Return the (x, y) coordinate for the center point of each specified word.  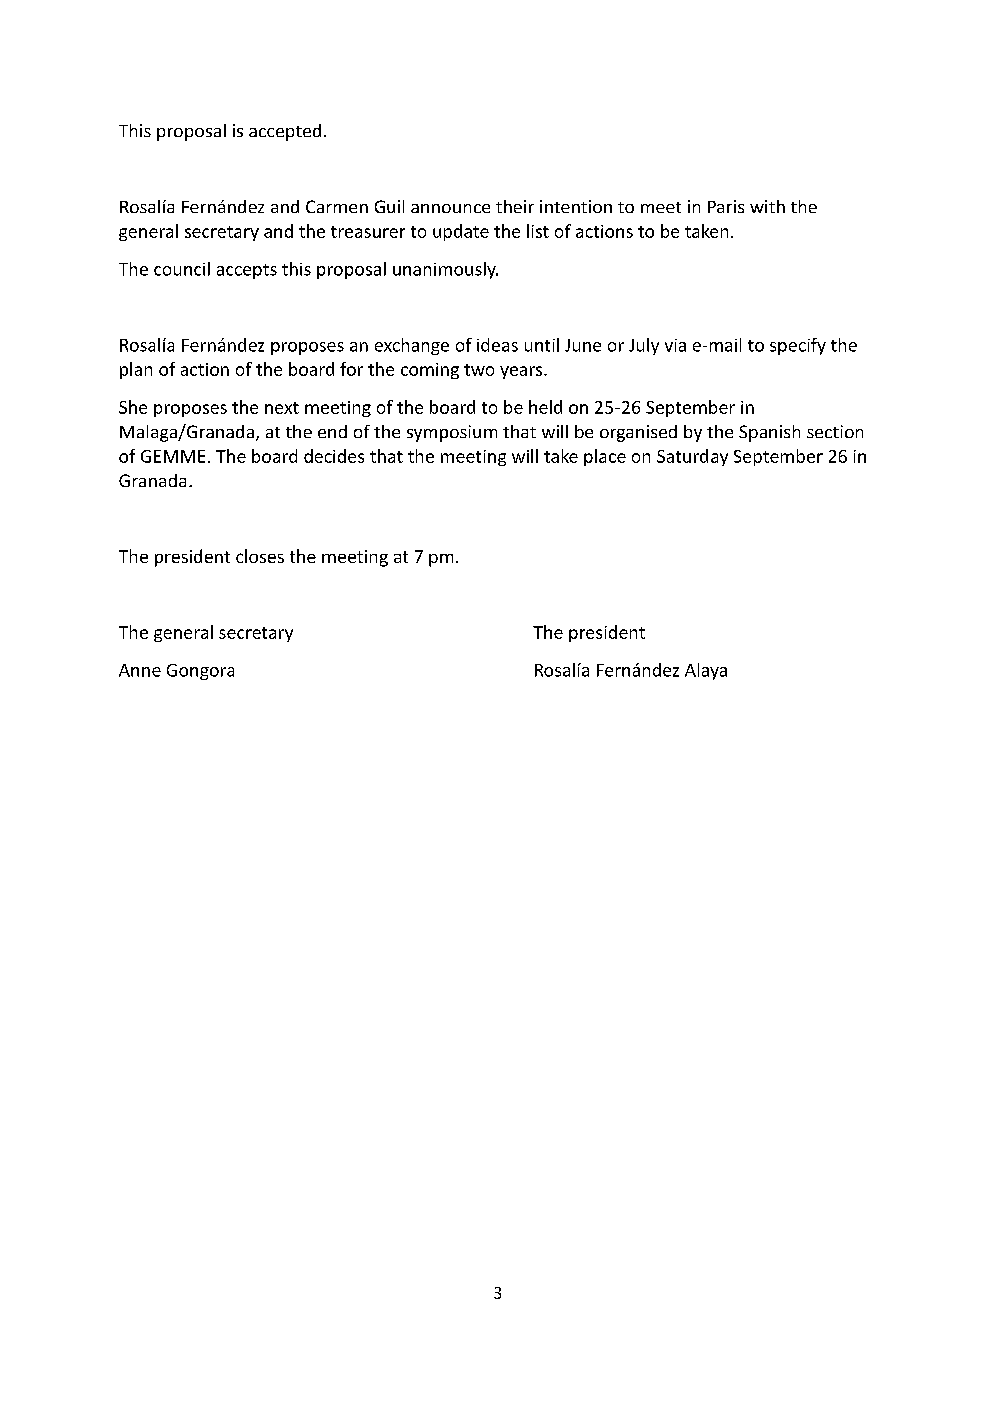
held (545, 407)
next (282, 408)
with (767, 206)
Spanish (769, 433)
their (515, 206)
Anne (140, 670)
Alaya (706, 671)
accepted (285, 132)
